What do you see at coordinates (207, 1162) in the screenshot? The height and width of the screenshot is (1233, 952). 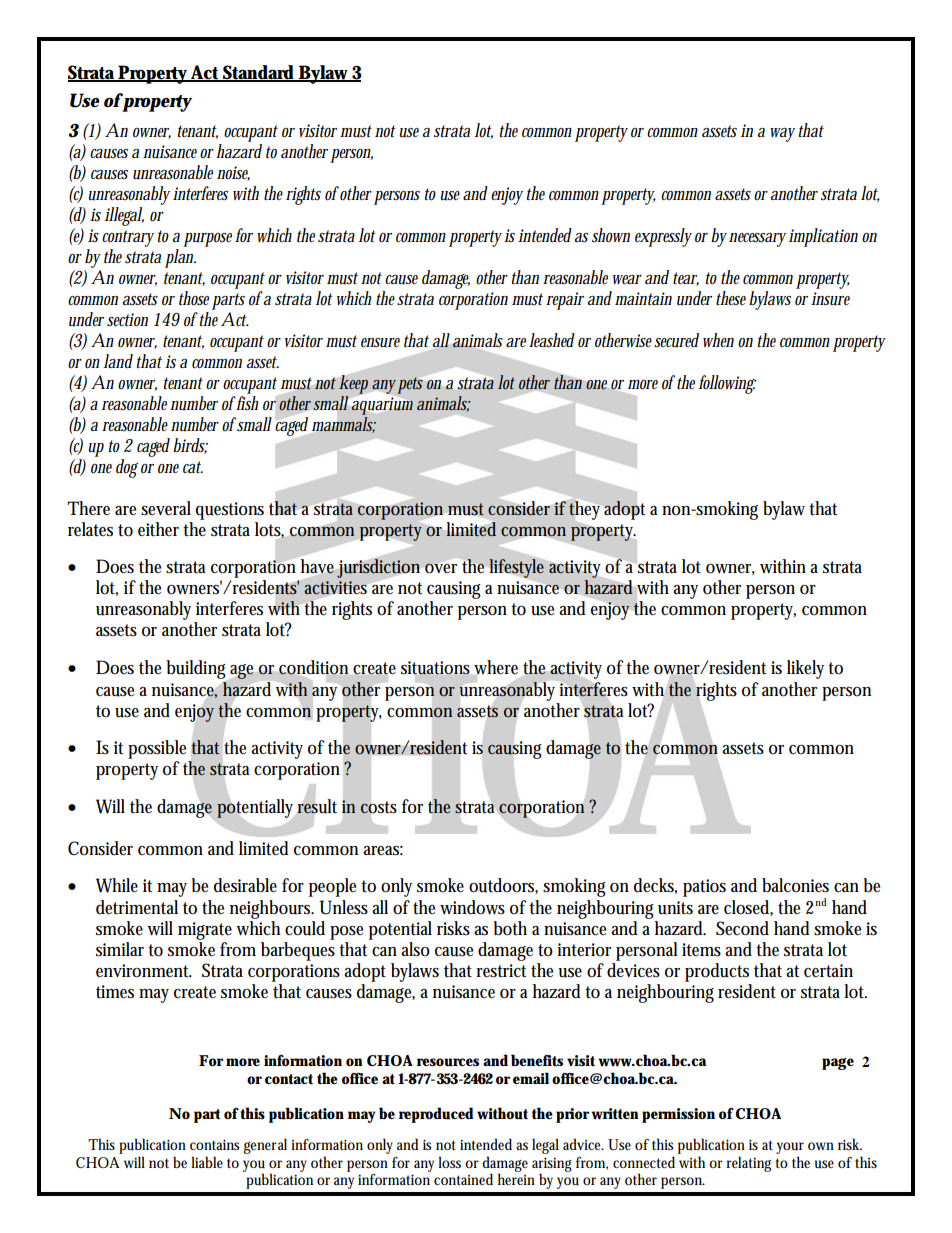 I see `liable` at bounding box center [207, 1162].
